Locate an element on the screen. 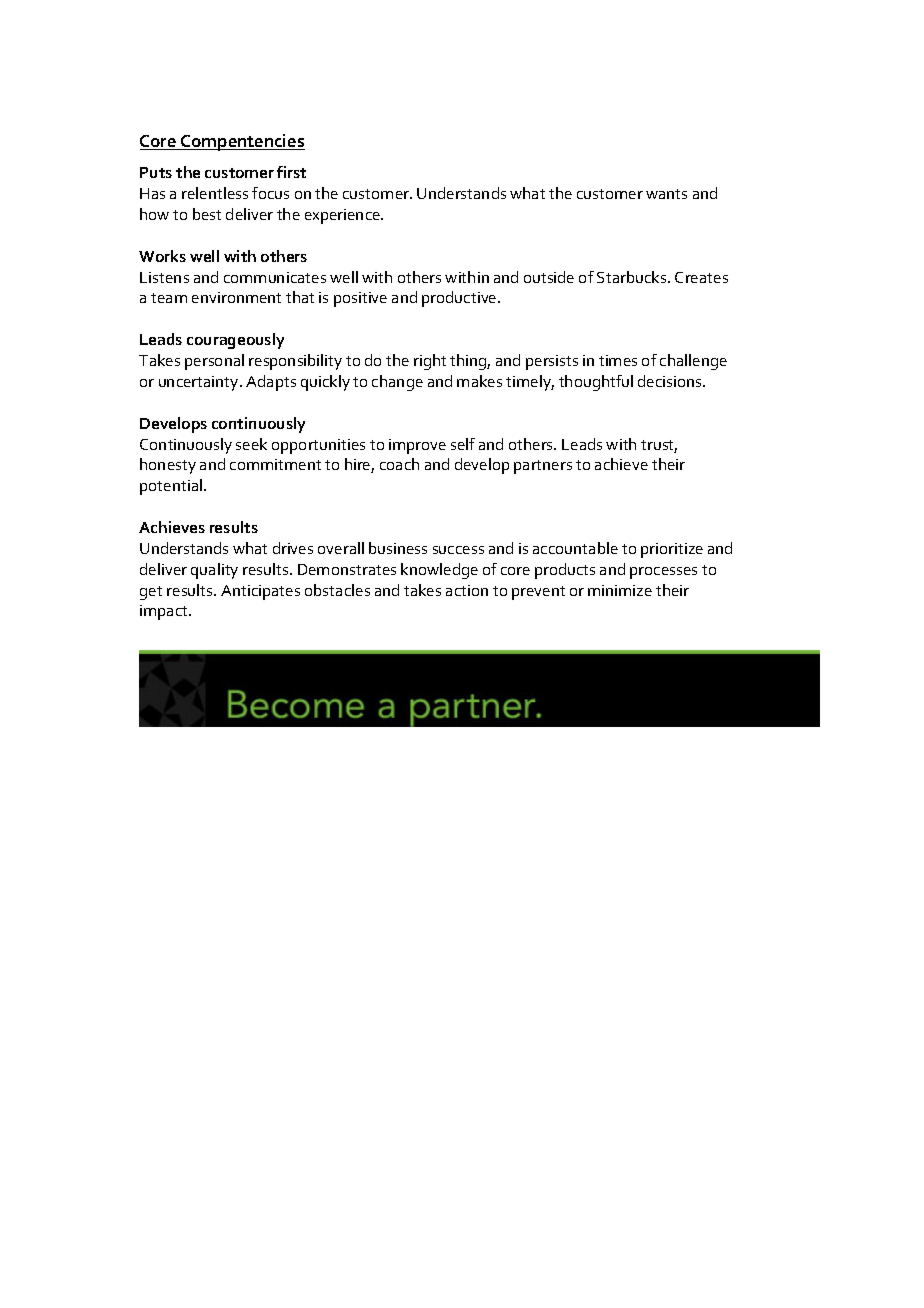 Image resolution: width=924 pixels, height=1308 pixels. courageously is located at coordinates (235, 341).
